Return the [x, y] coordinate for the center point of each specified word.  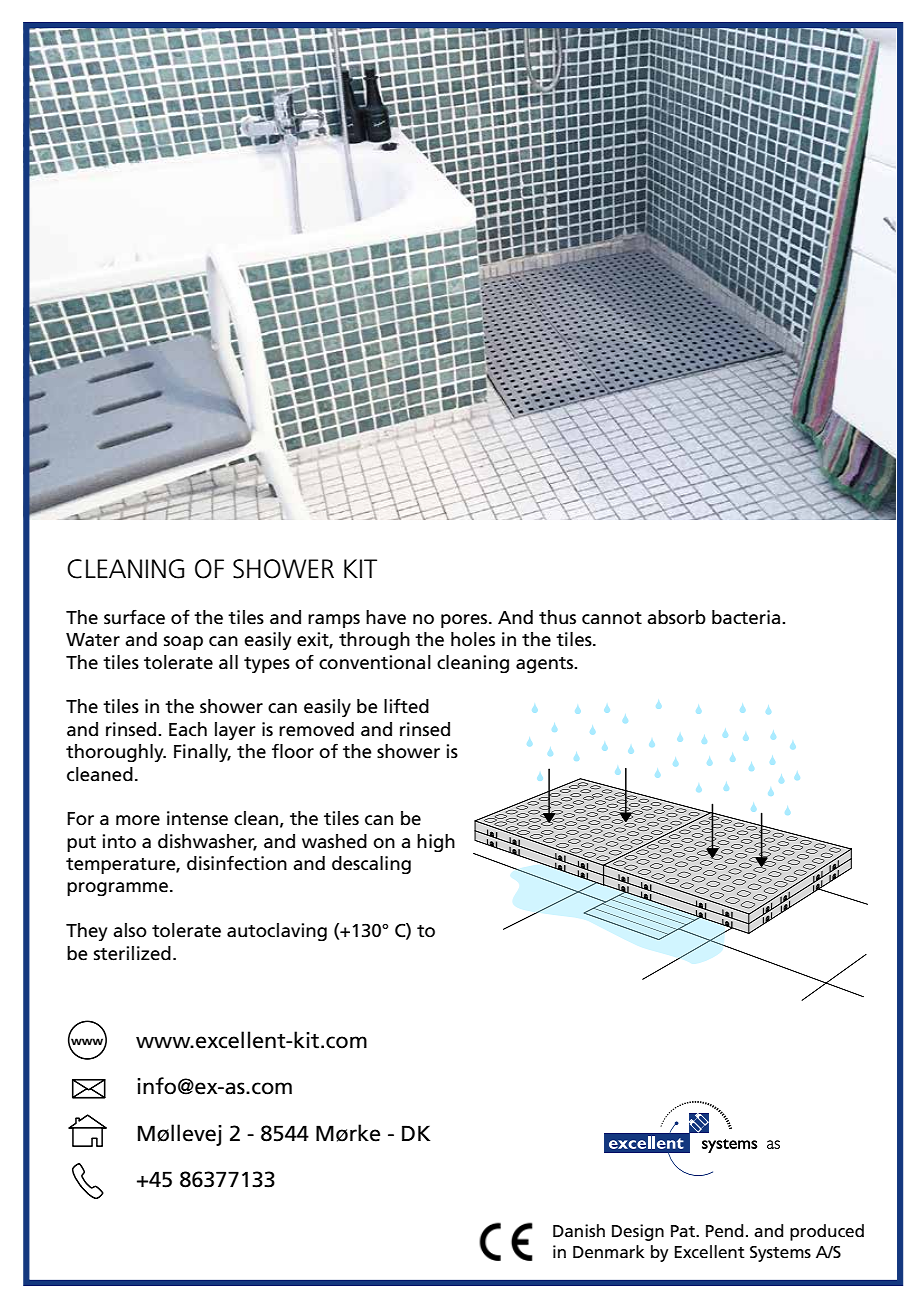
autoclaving [277, 932]
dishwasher [207, 842]
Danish [579, 1230]
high [436, 843]
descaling [371, 865]
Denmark [609, 1252]
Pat [684, 1231]
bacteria [747, 617]
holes [473, 639]
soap [183, 643]
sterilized [132, 953]
